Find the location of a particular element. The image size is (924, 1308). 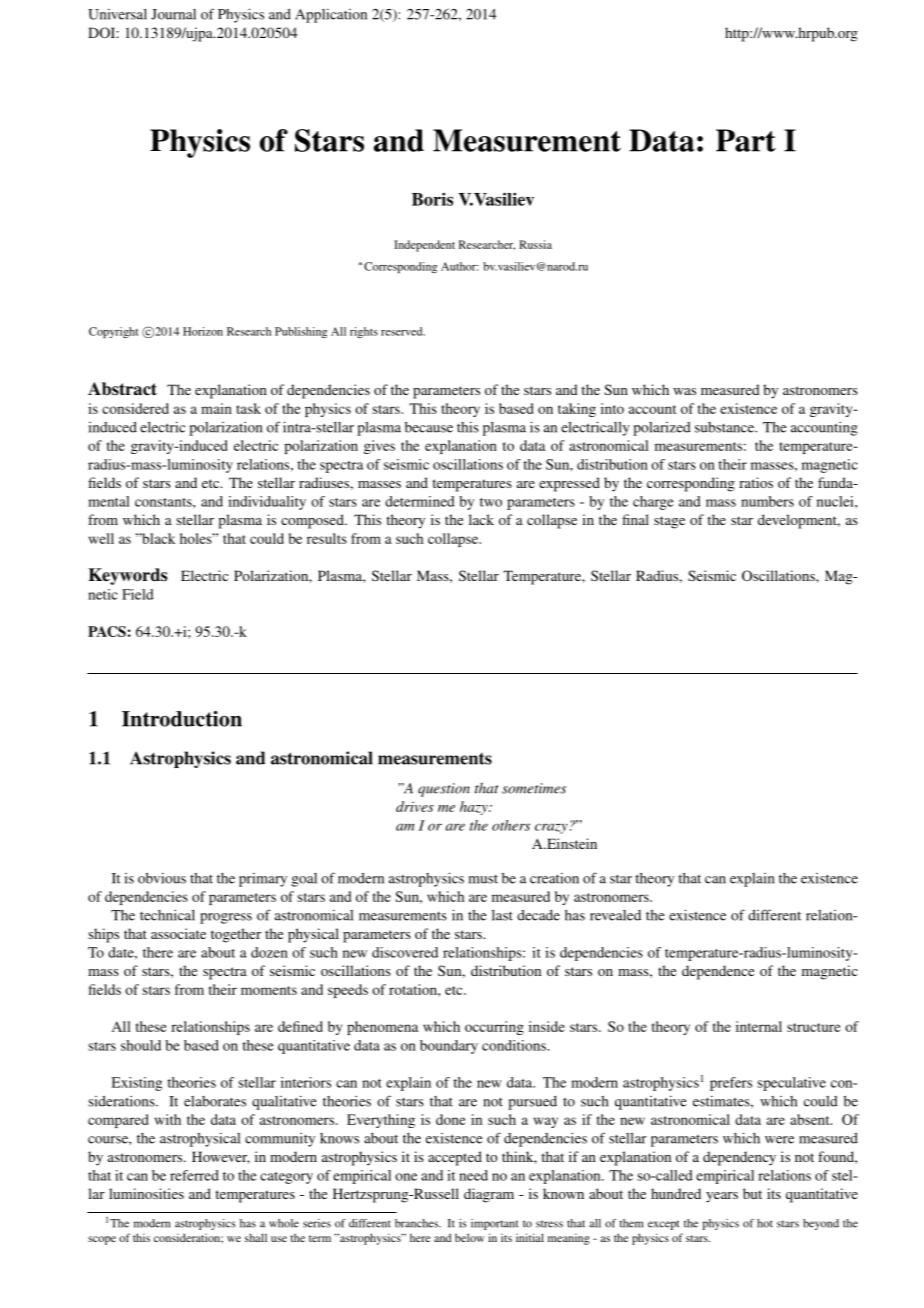

diagram is located at coordinates (489, 1195).
